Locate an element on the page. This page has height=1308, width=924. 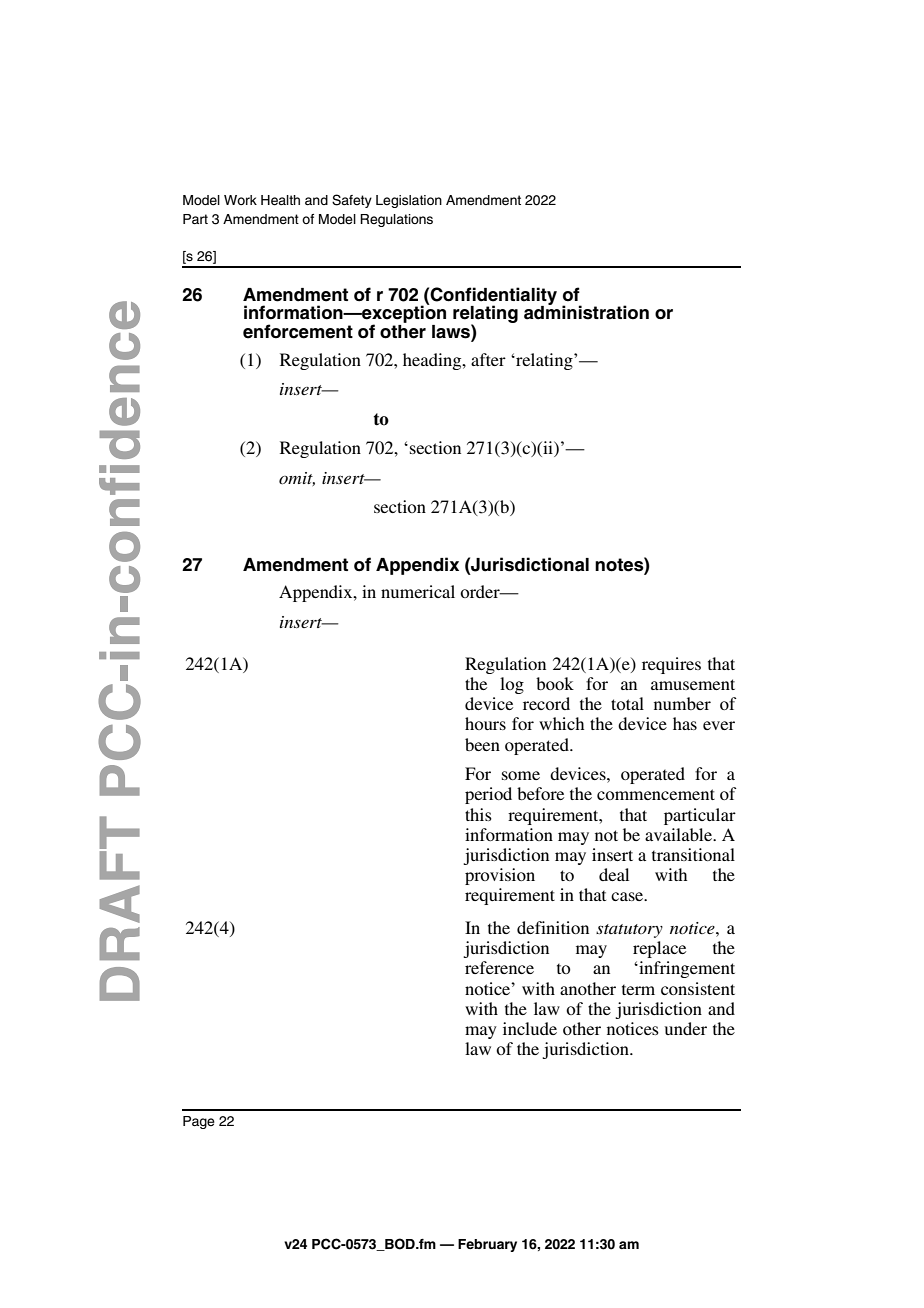
Legislation is located at coordinates (409, 201).
